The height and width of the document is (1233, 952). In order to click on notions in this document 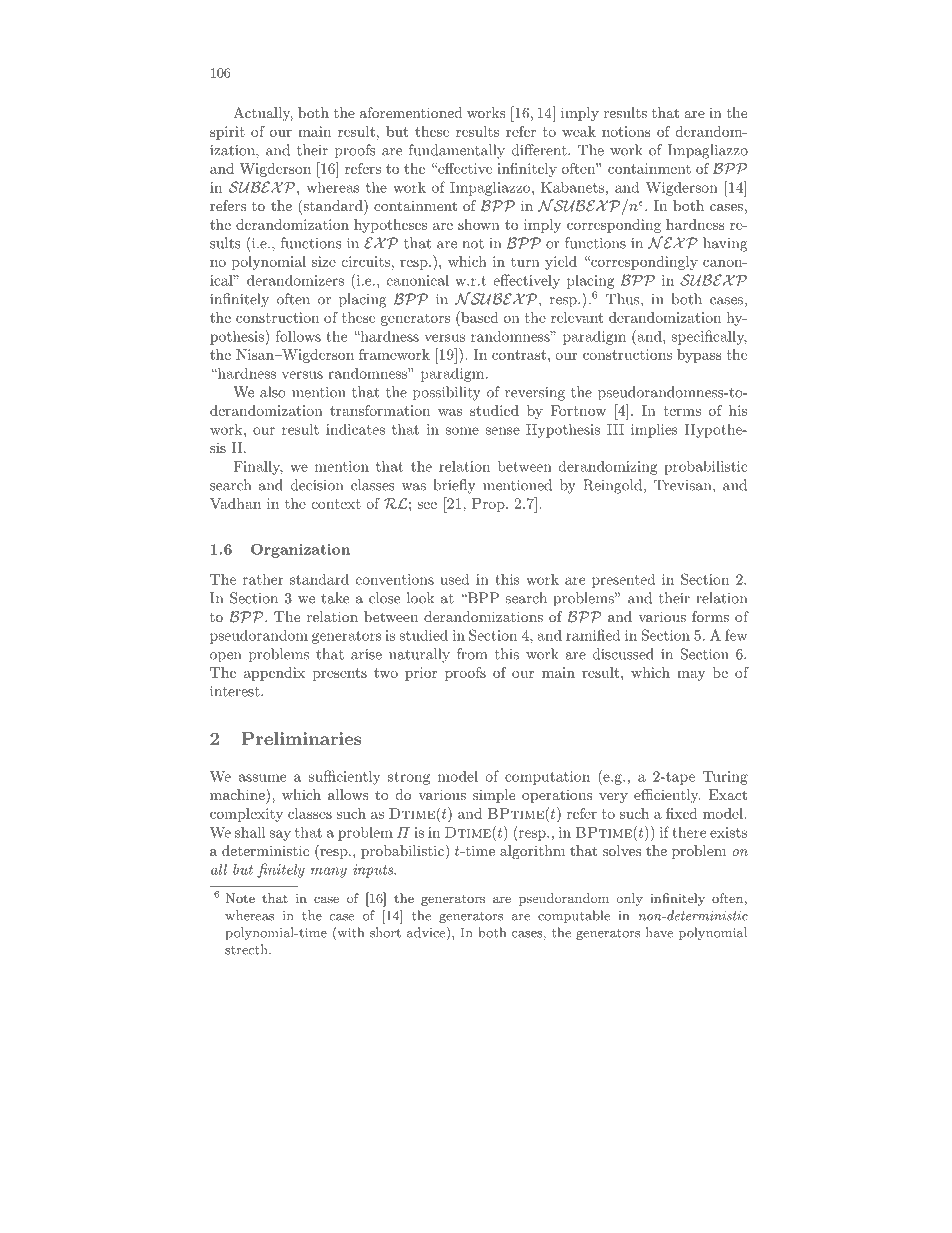, I will do `click(626, 131)`.
